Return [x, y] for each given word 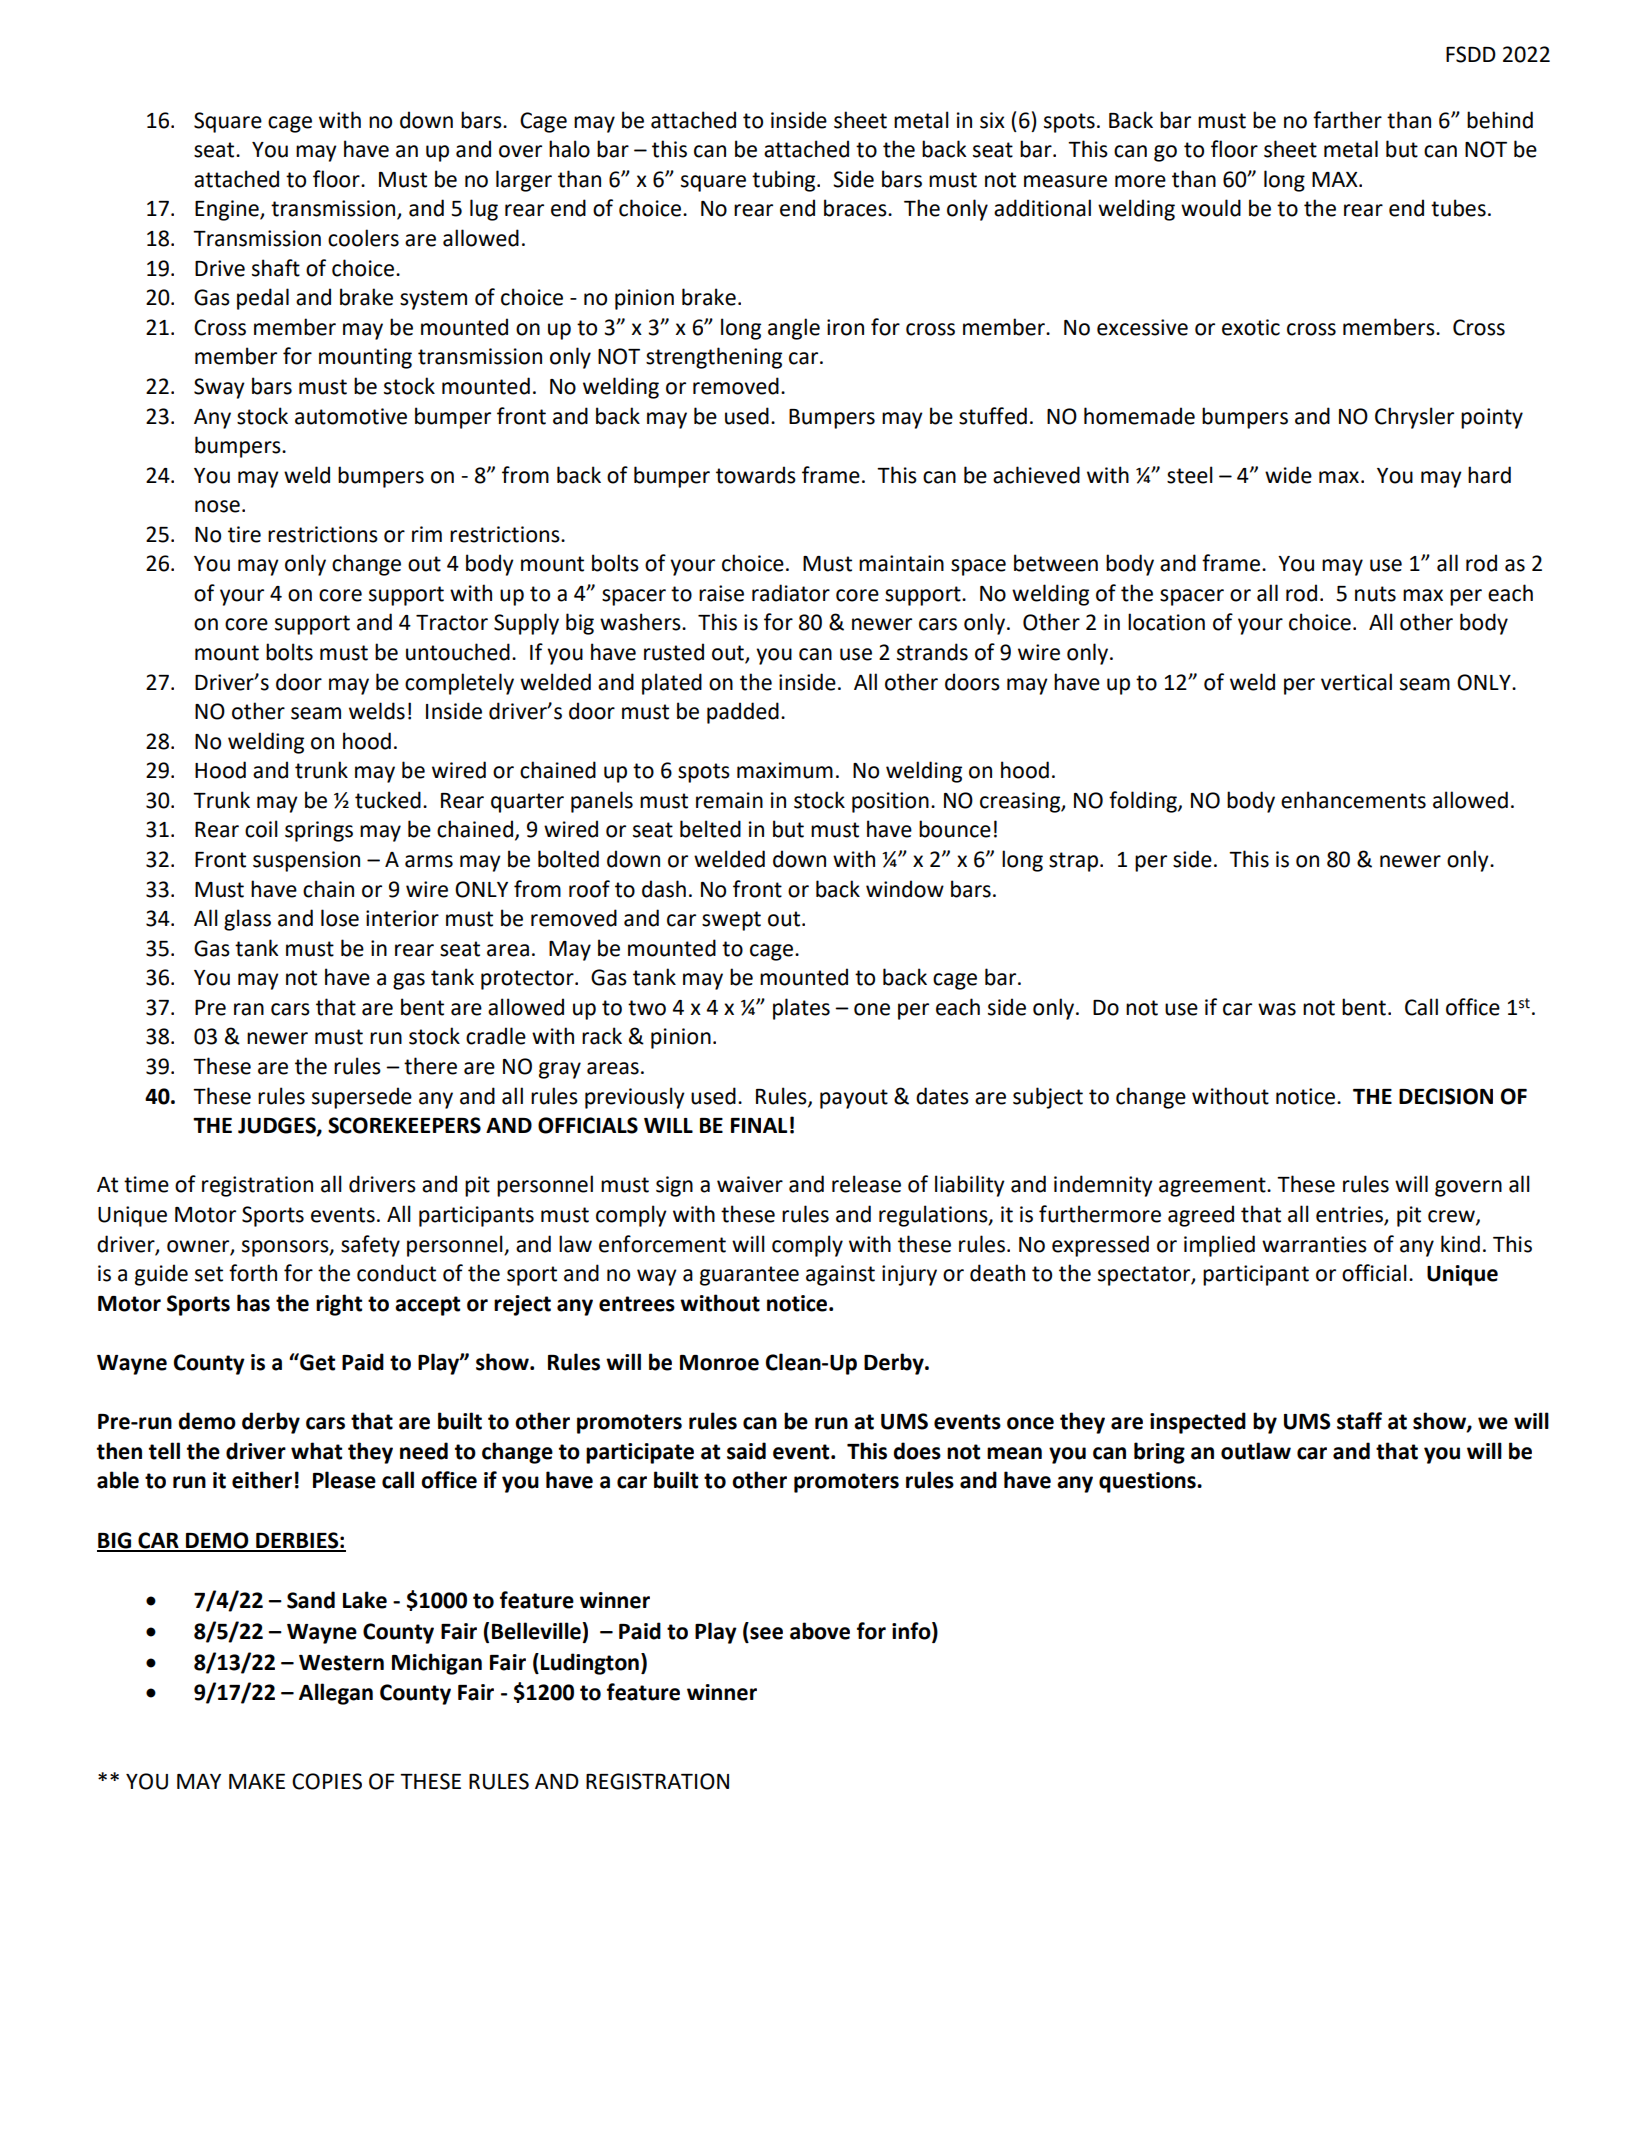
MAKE [257, 1781]
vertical [1356, 682]
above [820, 1631]
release [866, 1184]
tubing [785, 181]
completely [459, 684]
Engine [228, 210]
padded [743, 713]
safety [370, 1246]
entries [1350, 1215]
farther [1347, 120]
